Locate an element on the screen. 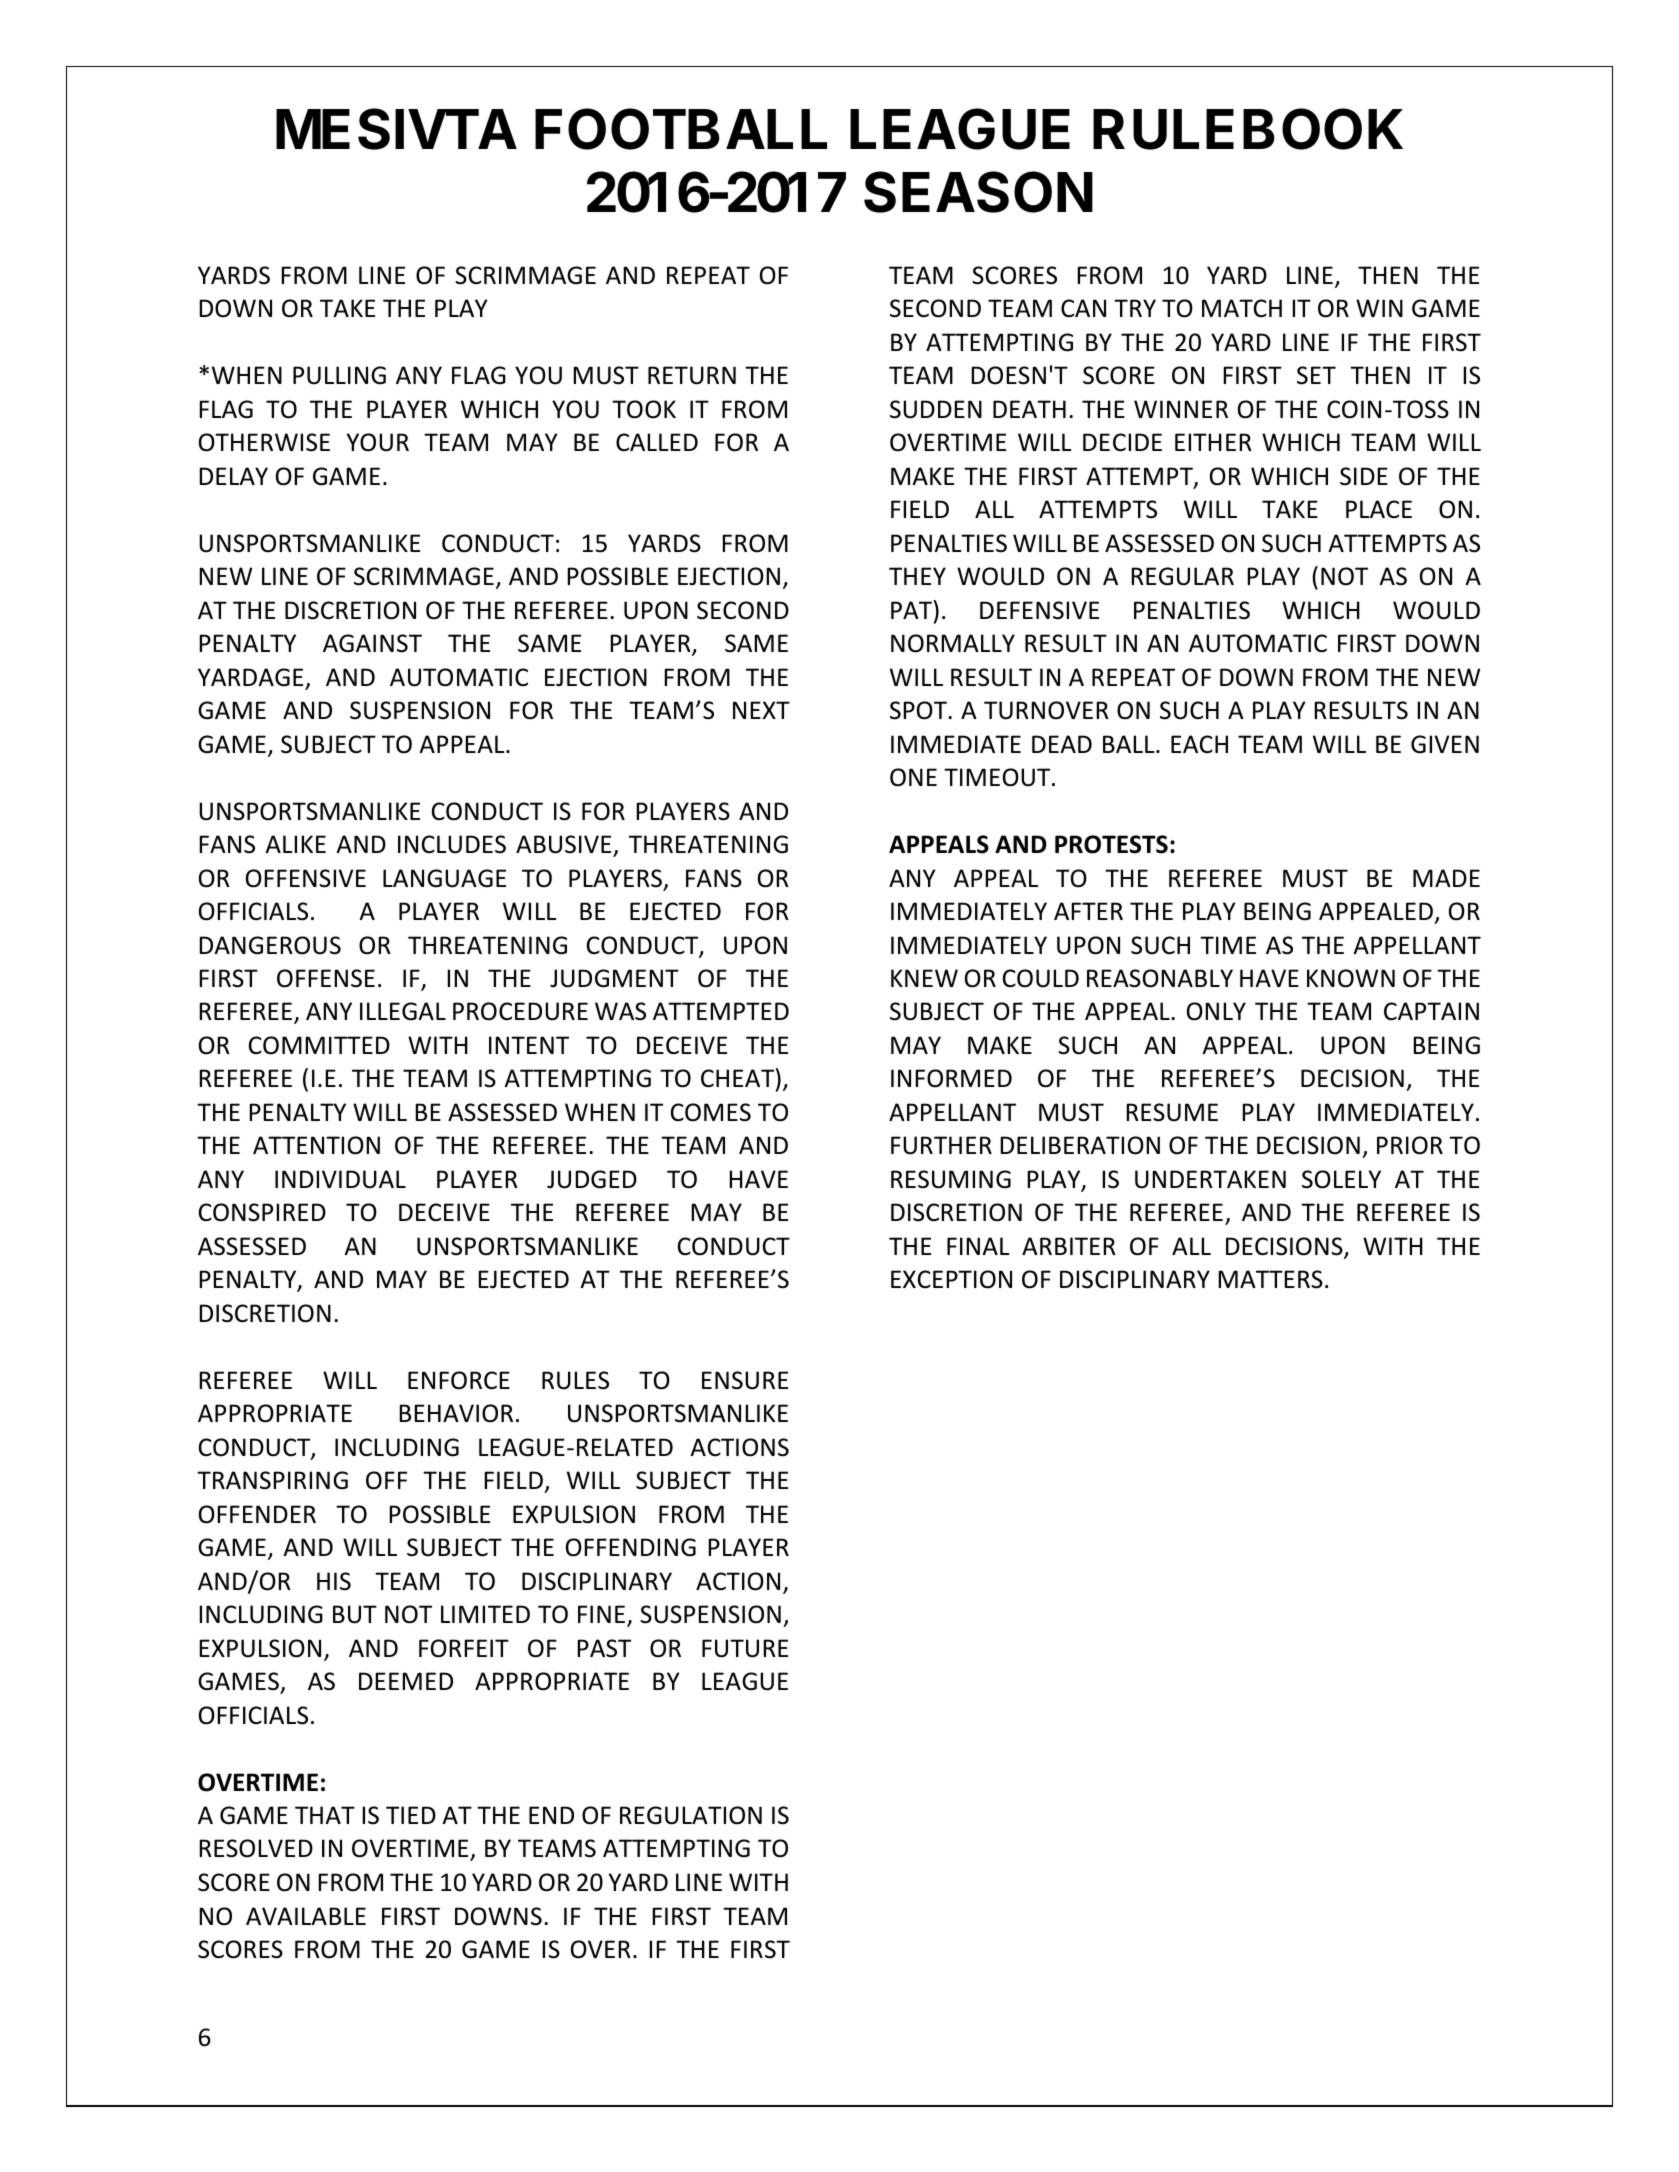 This screenshot has height=2172, width=1679. REGULATION is located at coordinates (691, 1815).
